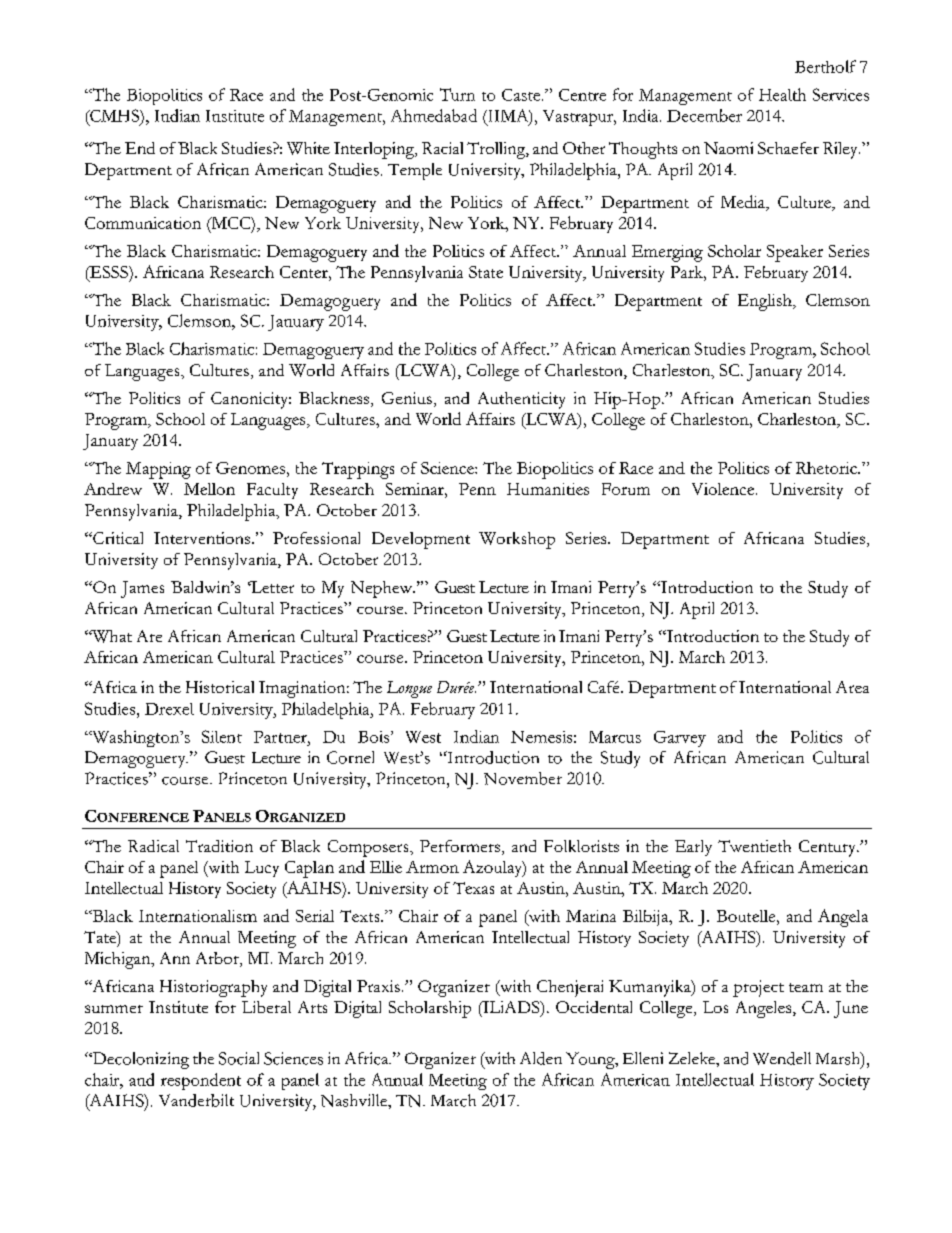  What do you see at coordinates (754, 846) in the screenshot?
I see `Twentieth` at bounding box center [754, 846].
